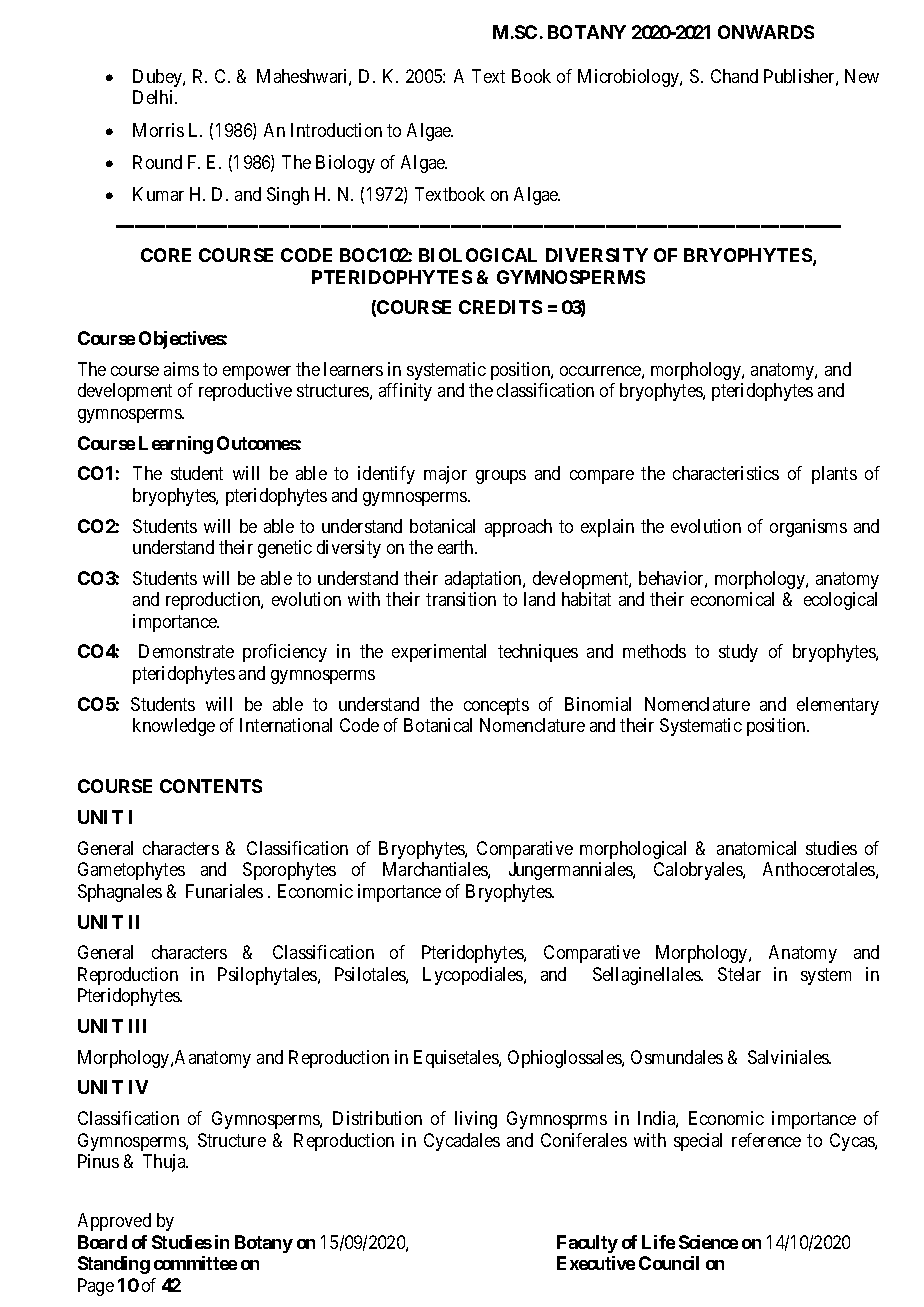  I want to click on earth, so click(457, 547).
